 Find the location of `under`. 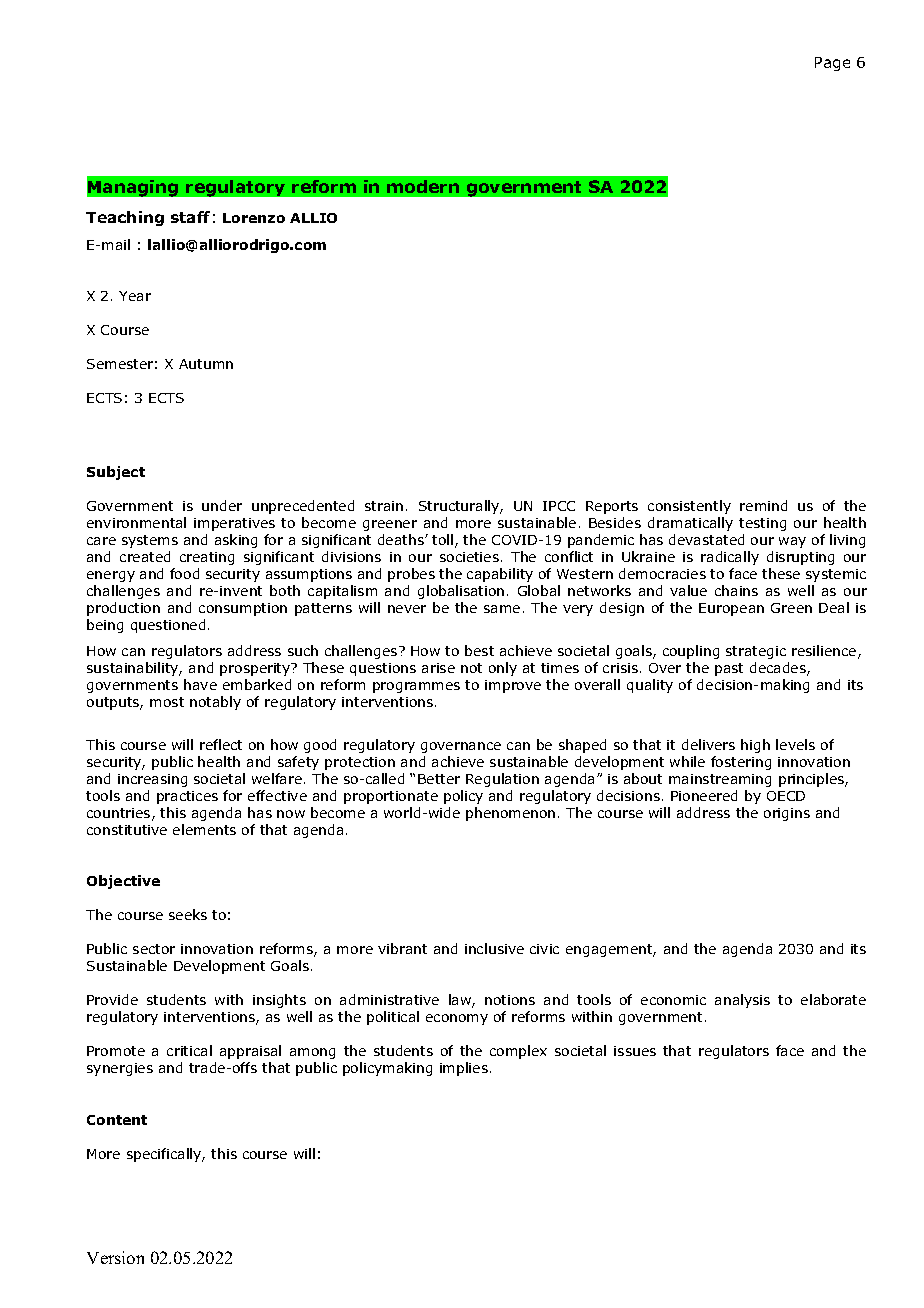

under is located at coordinates (222, 505).
